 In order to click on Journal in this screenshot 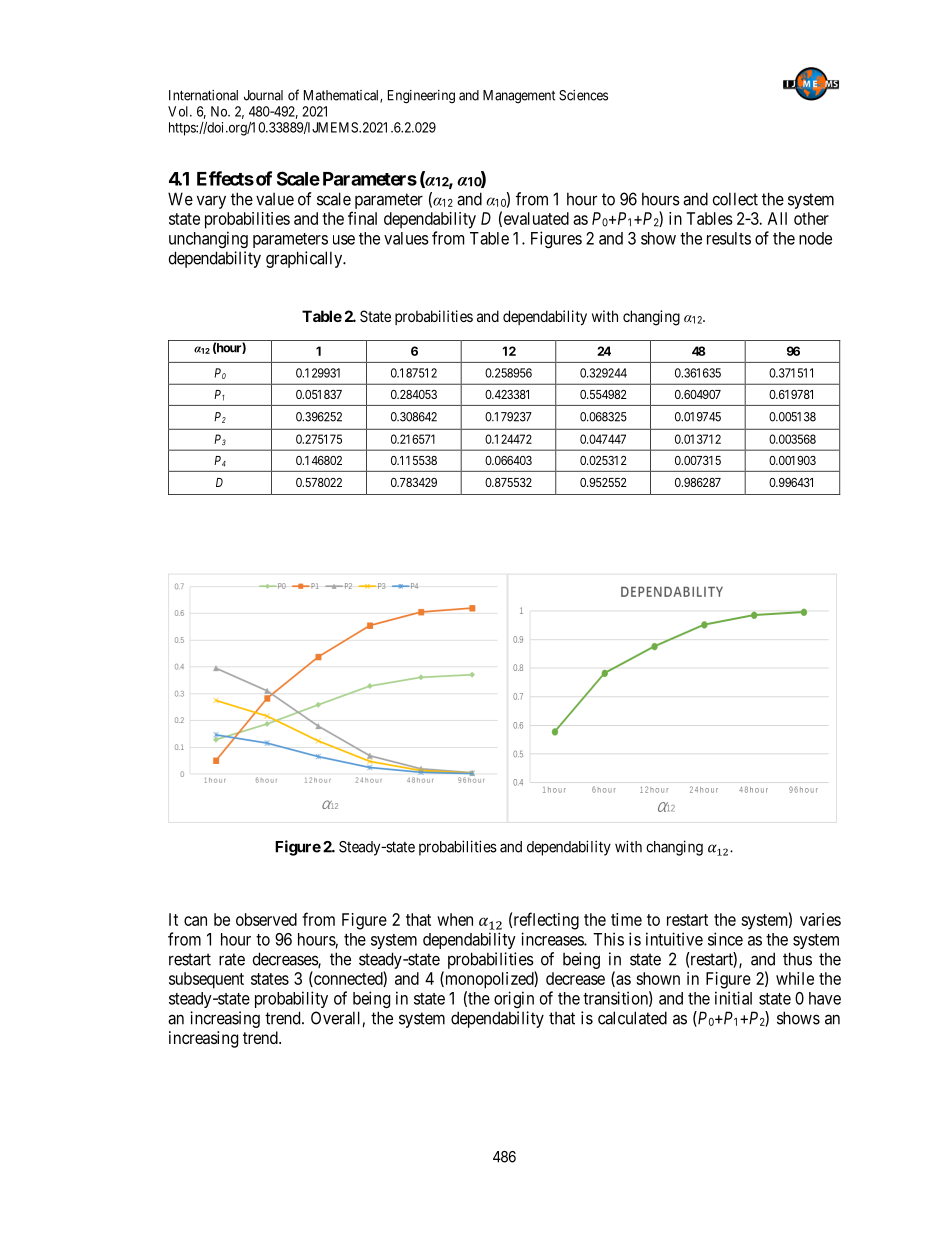, I will do `click(263, 95)`.
